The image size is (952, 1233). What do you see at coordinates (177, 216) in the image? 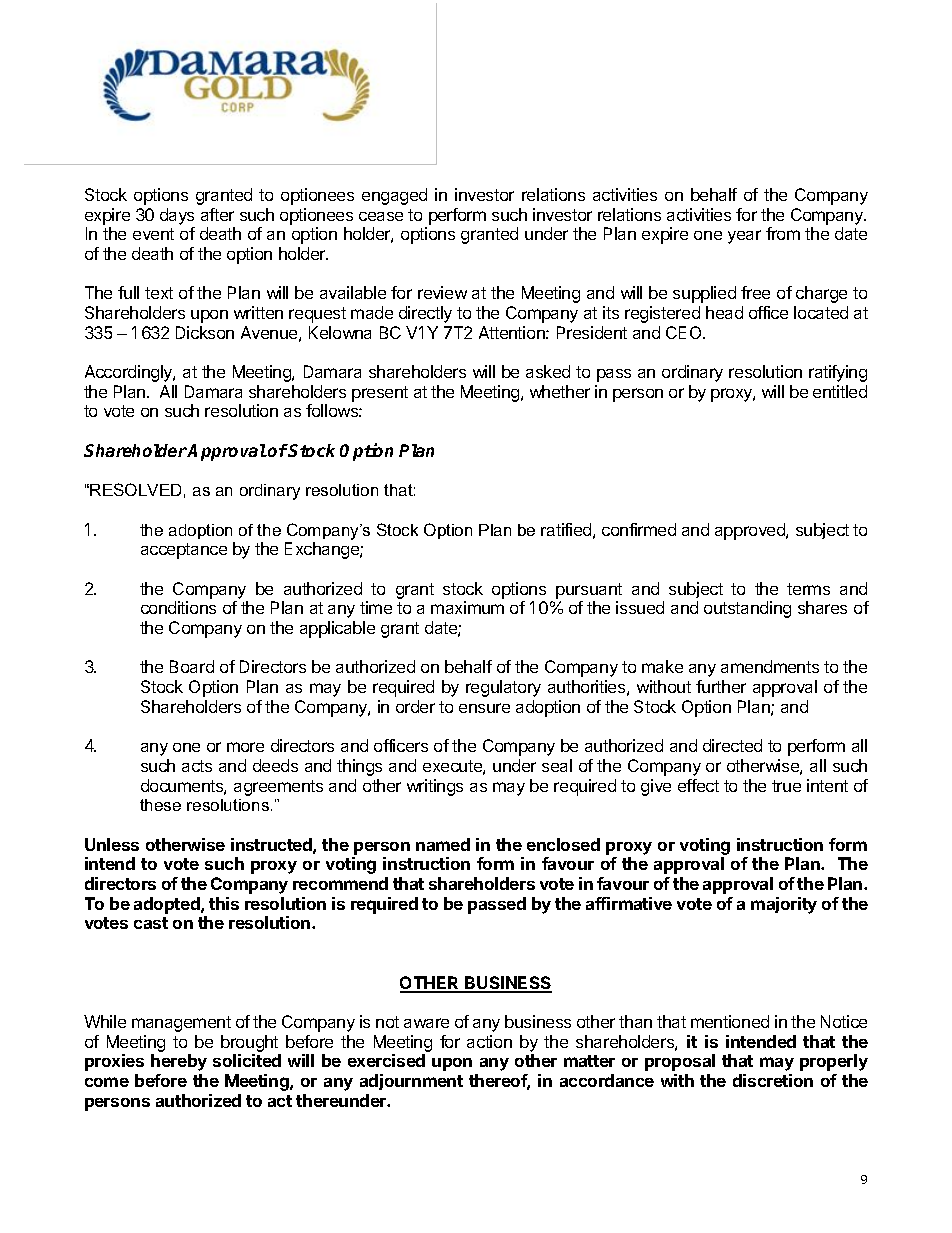
I see `days` at bounding box center [177, 216].
